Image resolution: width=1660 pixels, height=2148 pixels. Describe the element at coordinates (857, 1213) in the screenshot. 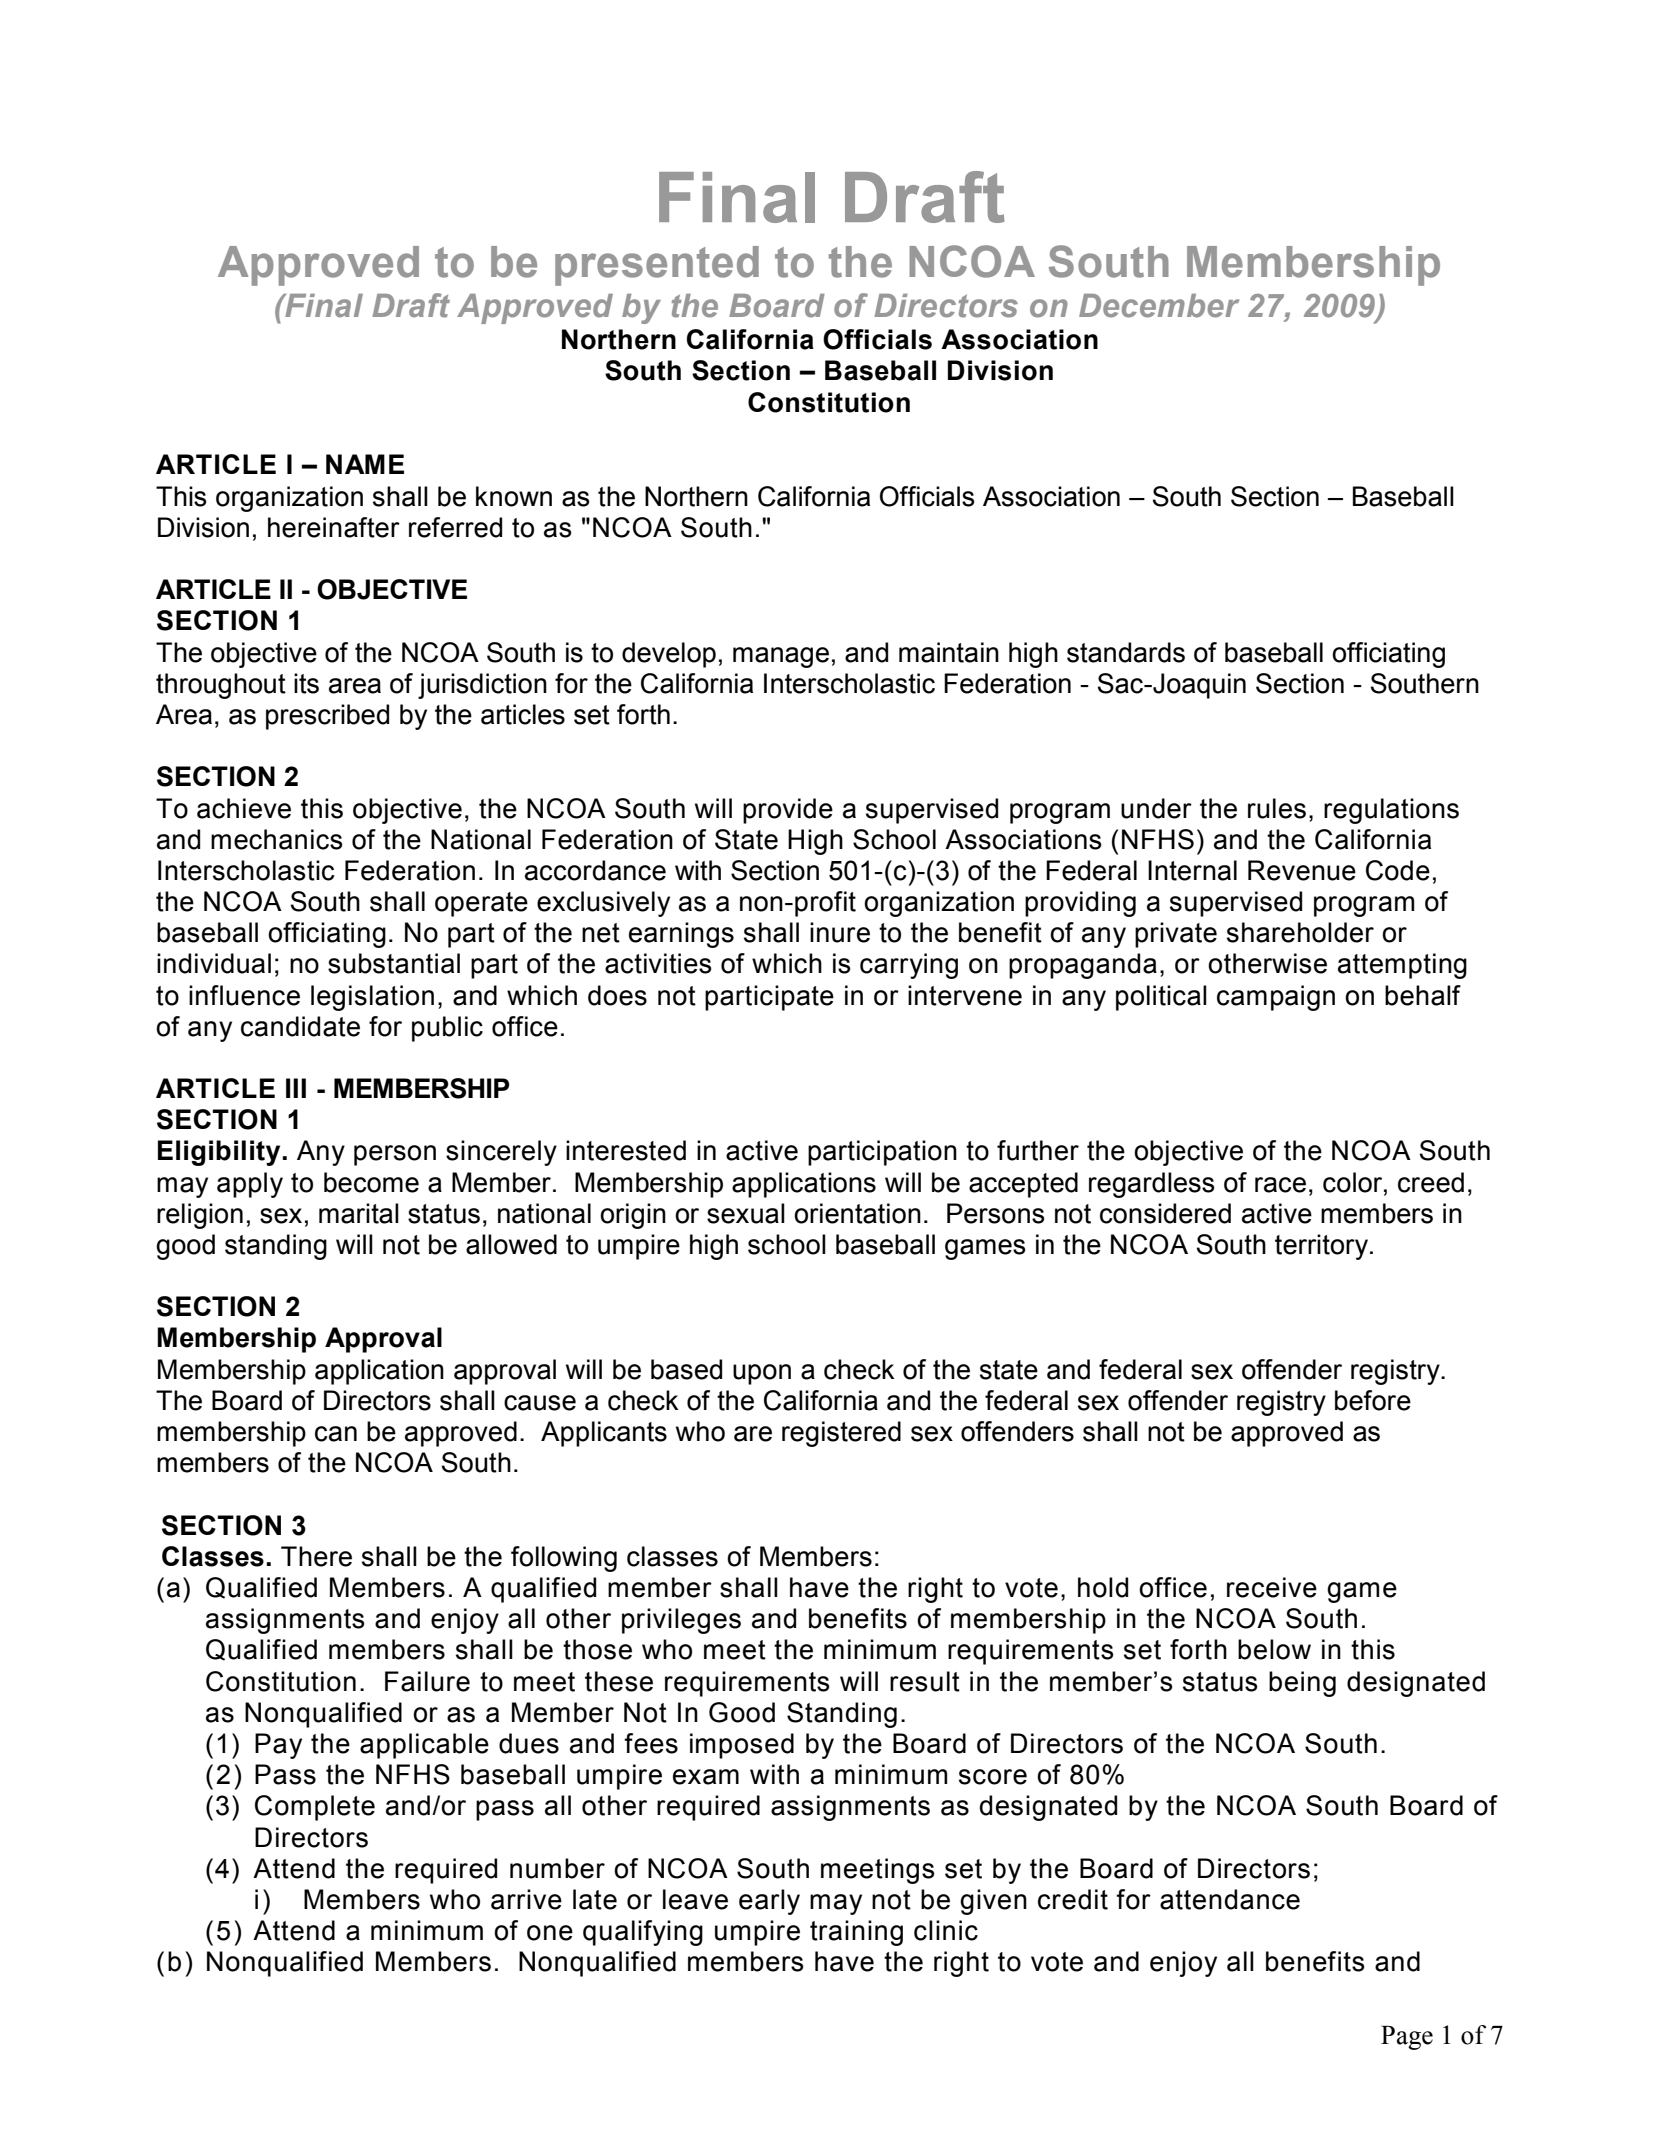

I see `orientation` at that location.
